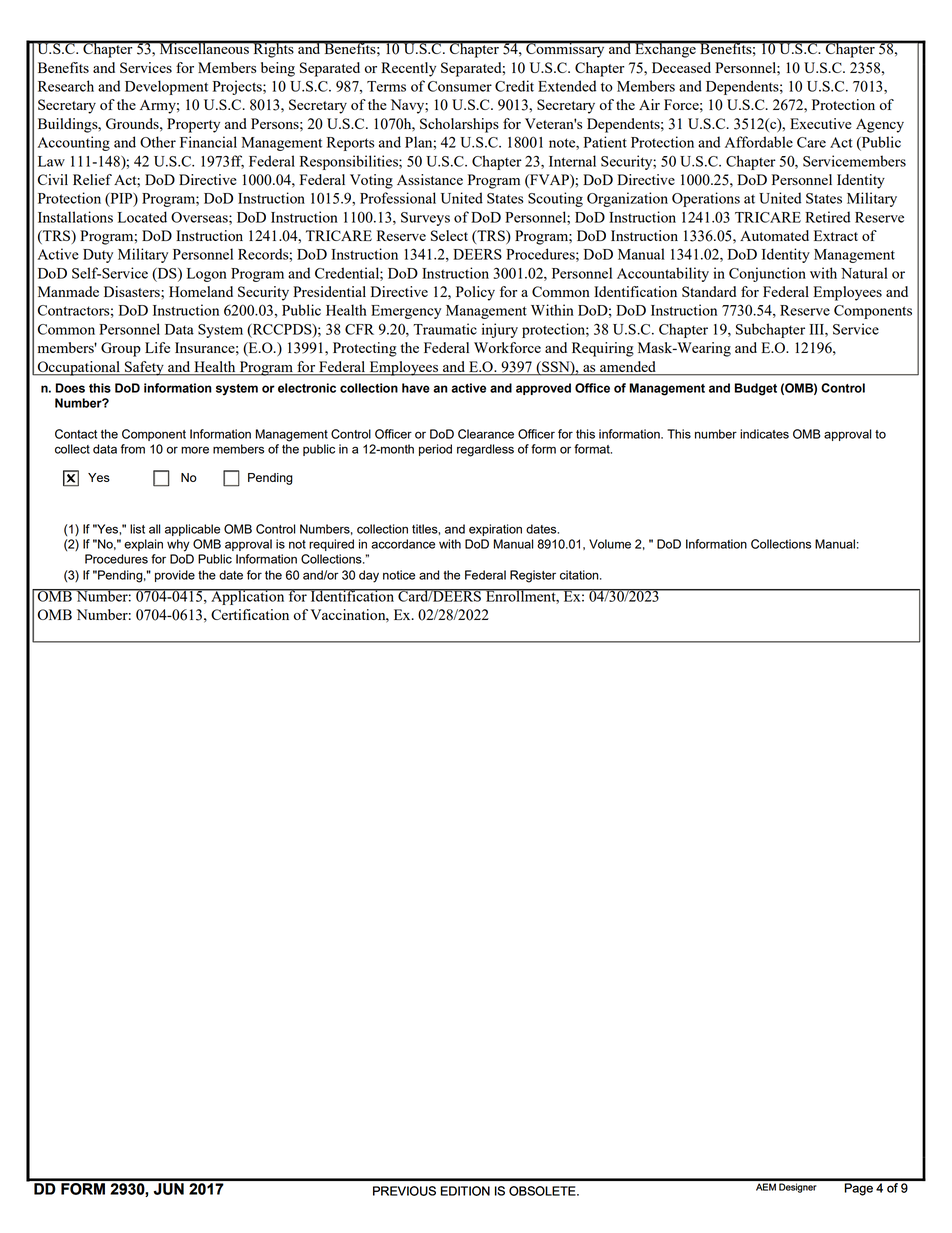  What do you see at coordinates (133, 449) in the document?
I see `from` at bounding box center [133, 449].
